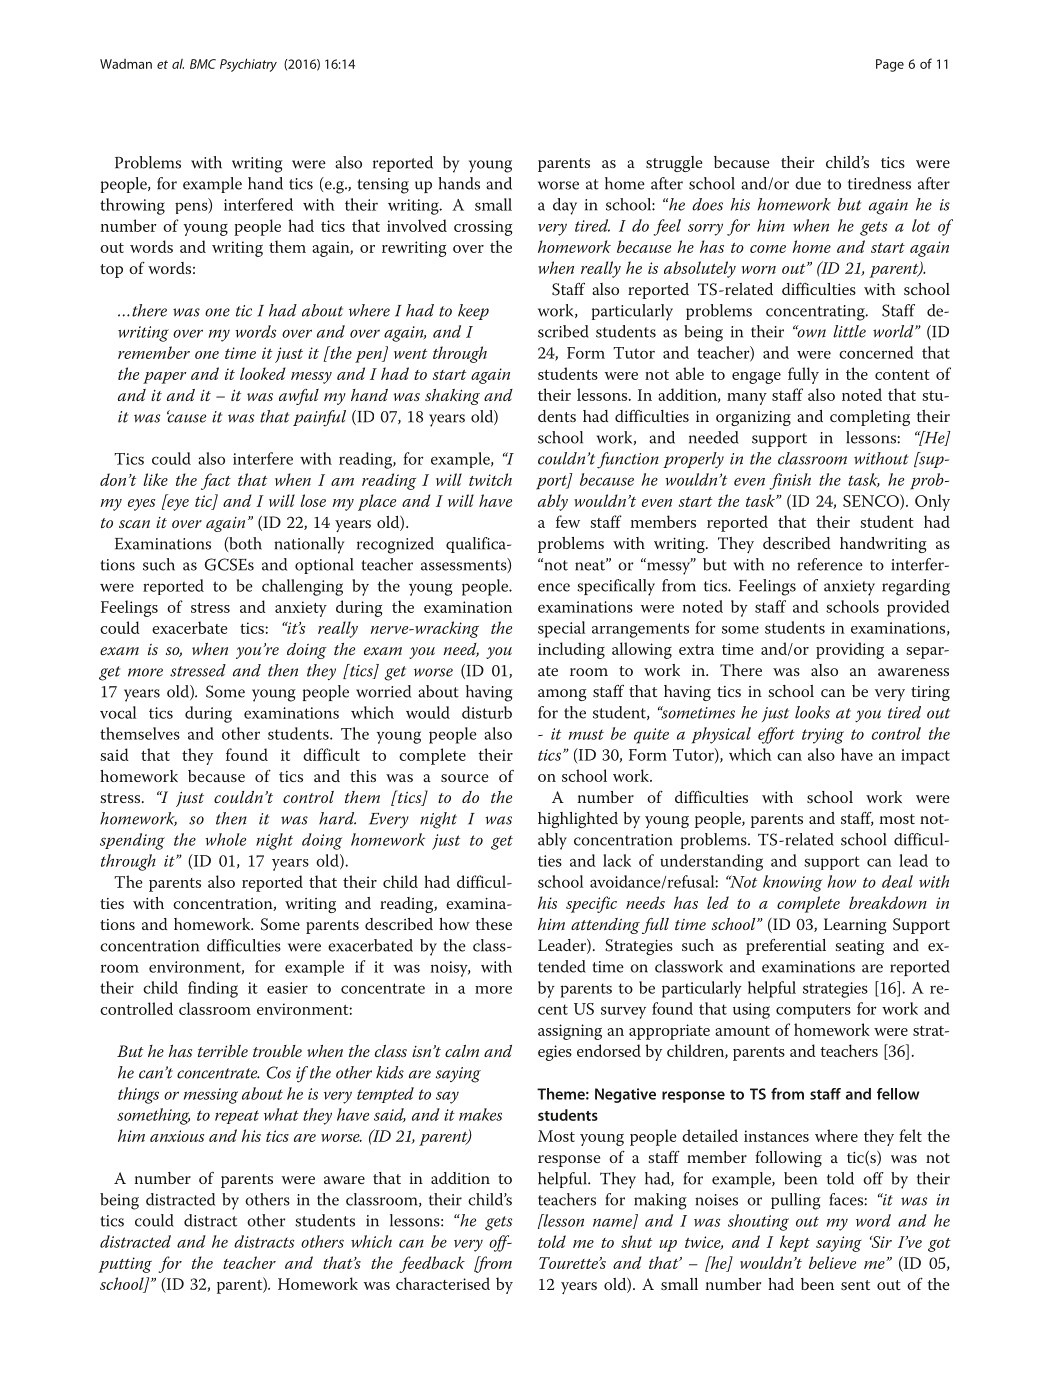 The width and height of the screenshot is (1050, 1395). I want to click on vocal, so click(118, 712).
